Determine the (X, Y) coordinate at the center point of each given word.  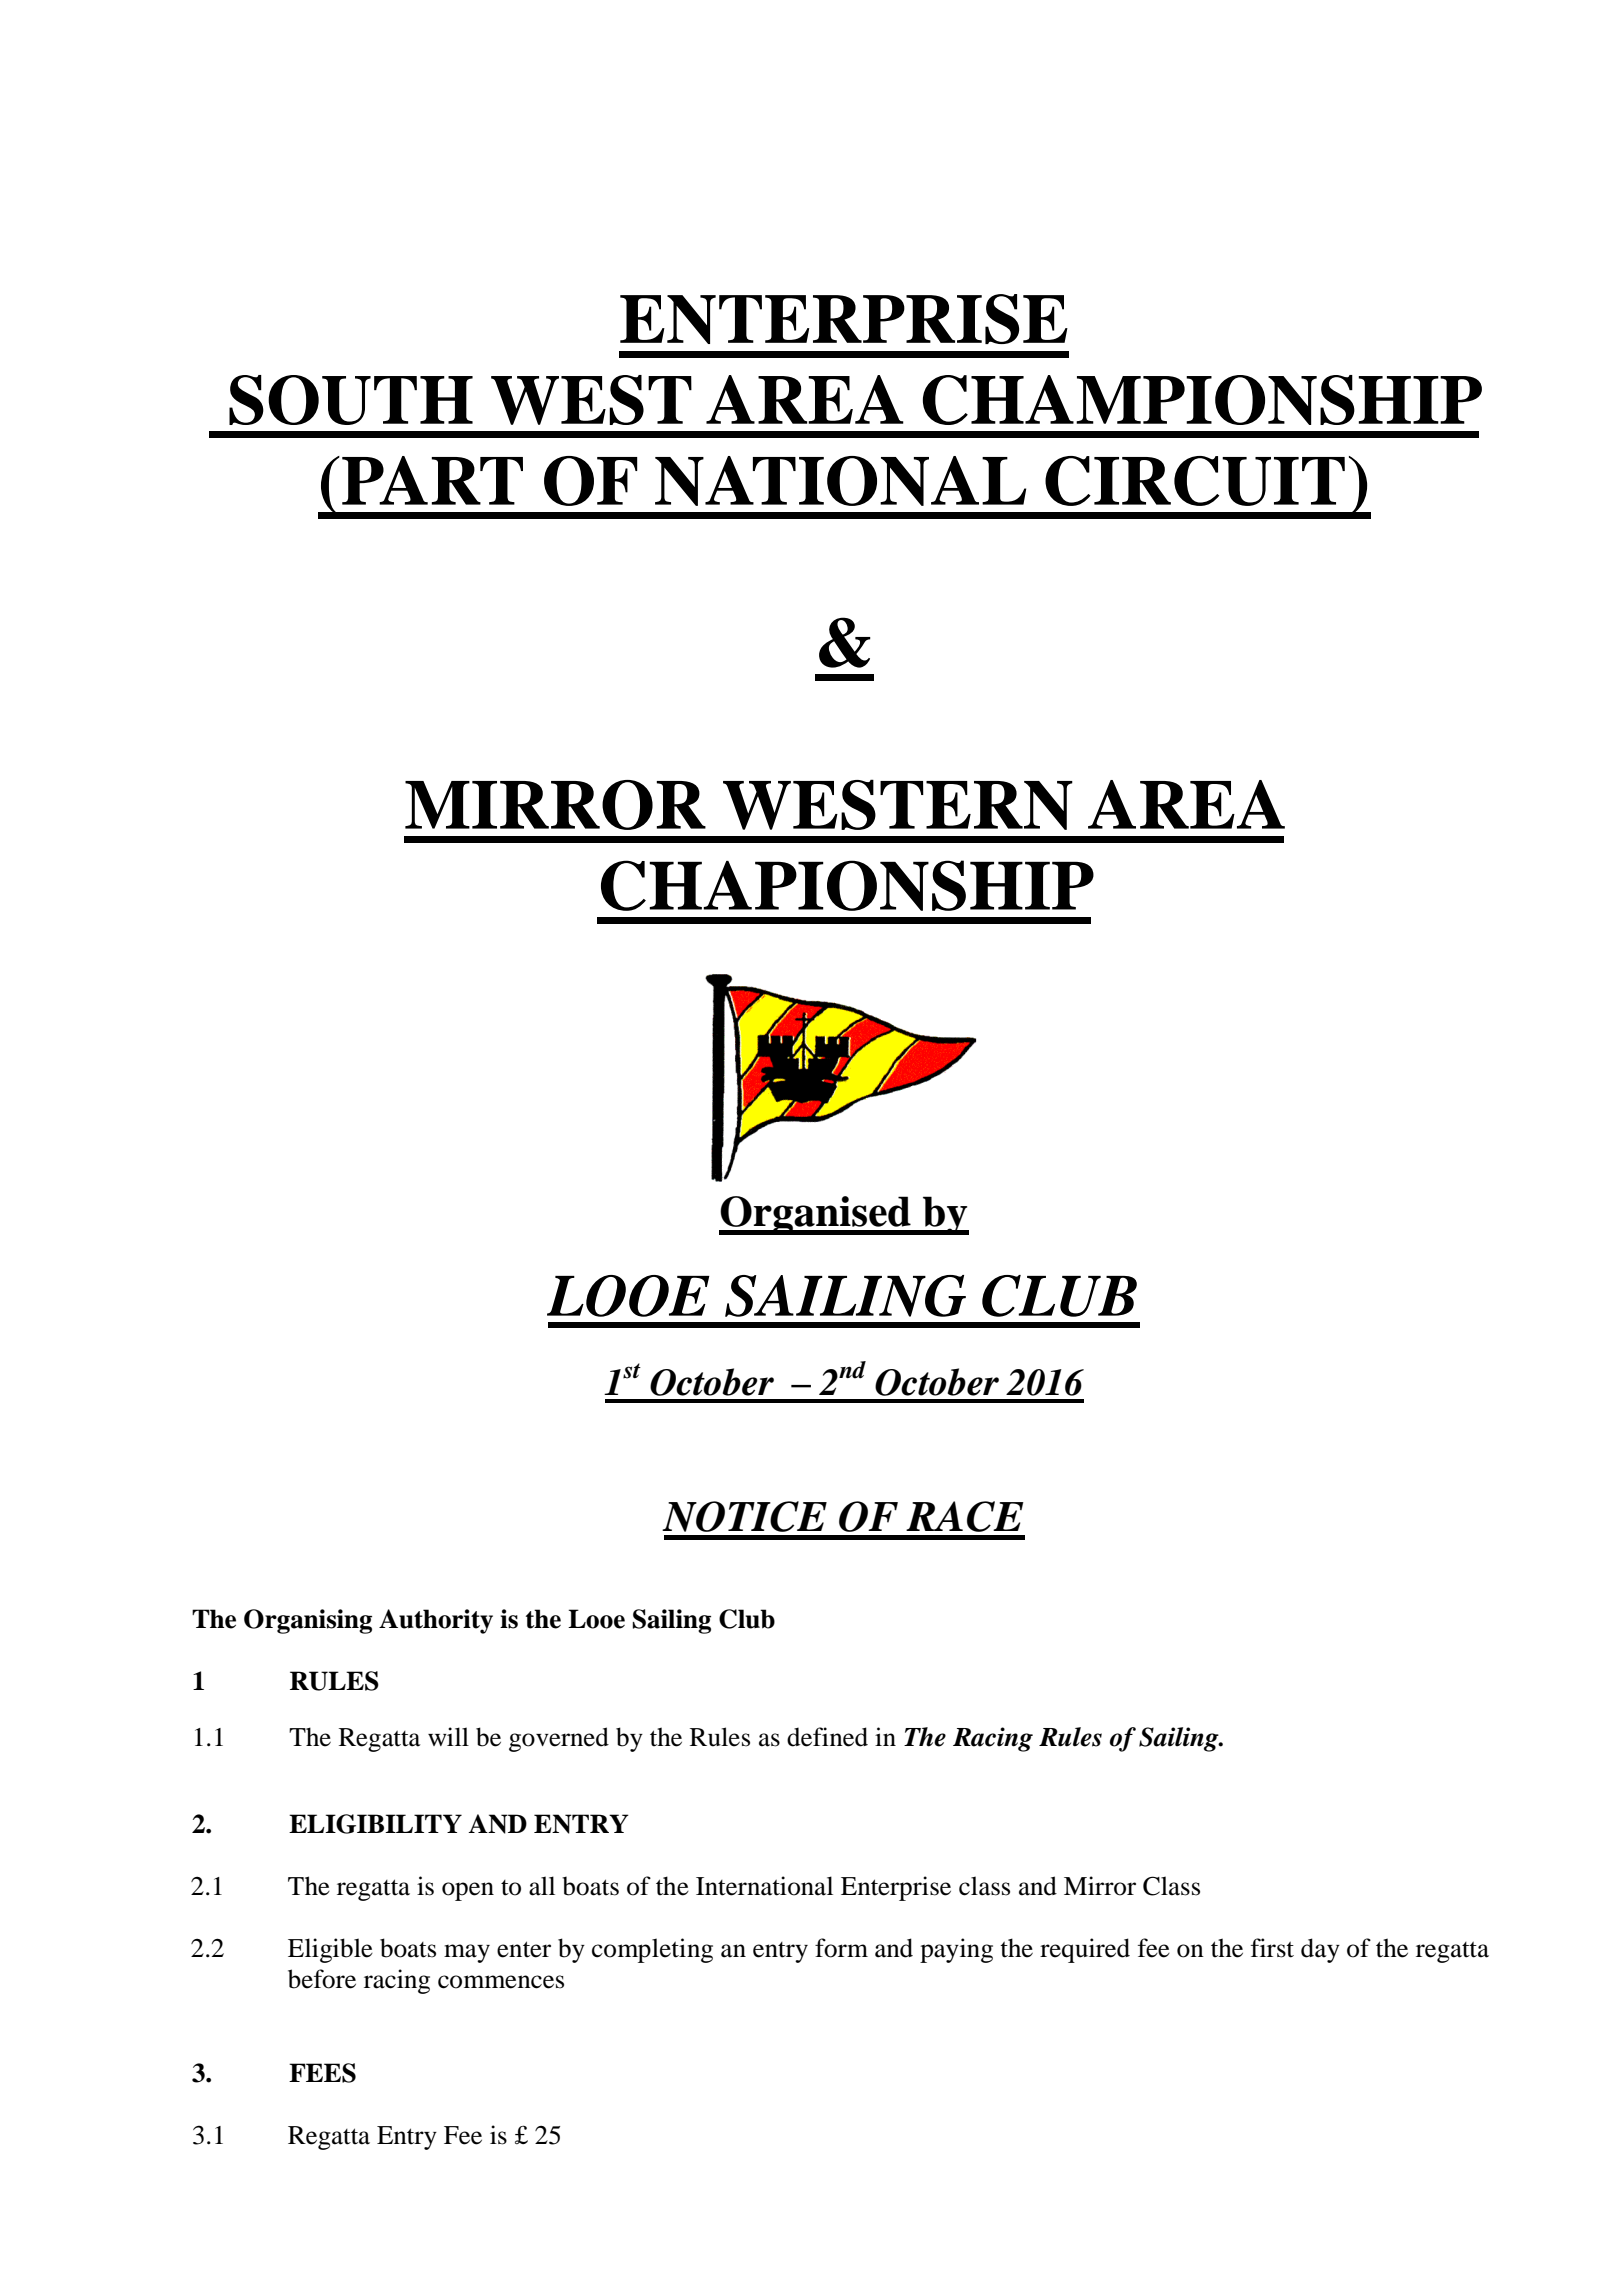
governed (559, 1739)
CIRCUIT (1195, 481)
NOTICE (744, 1516)
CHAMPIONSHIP (1202, 400)
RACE (965, 1516)
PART (432, 480)
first (1272, 1948)
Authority (436, 1621)
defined (827, 1737)
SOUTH (351, 400)
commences (501, 1982)
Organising (308, 1621)
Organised (816, 1215)
